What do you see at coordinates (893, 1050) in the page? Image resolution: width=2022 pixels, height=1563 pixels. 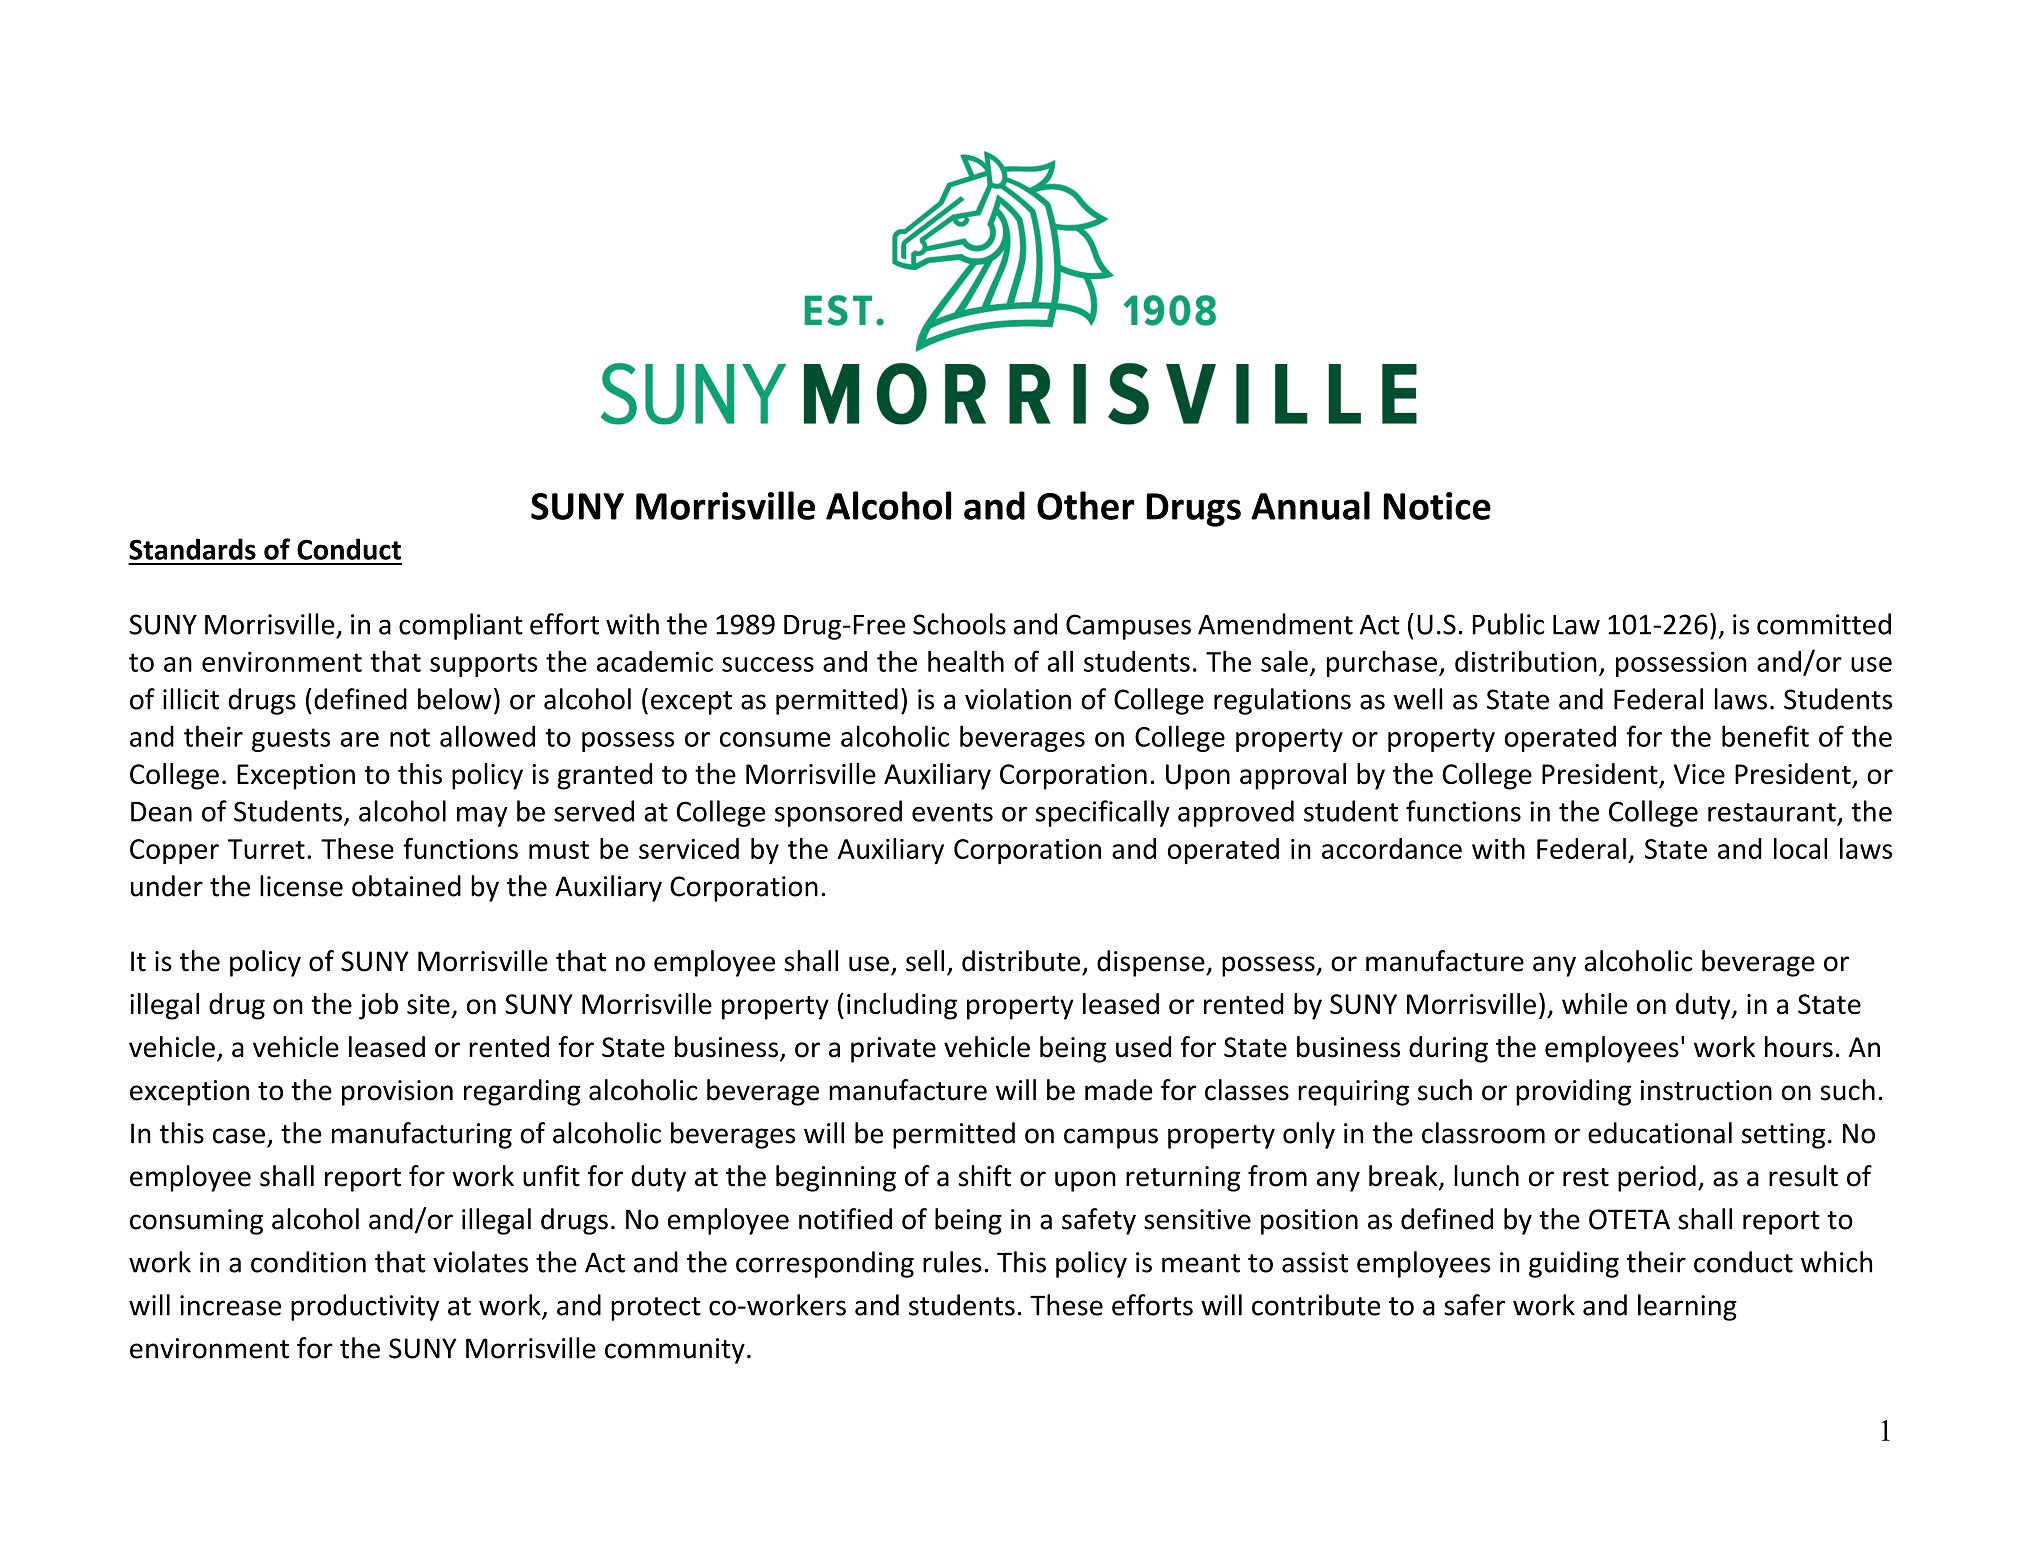 I see `private` at bounding box center [893, 1050].
